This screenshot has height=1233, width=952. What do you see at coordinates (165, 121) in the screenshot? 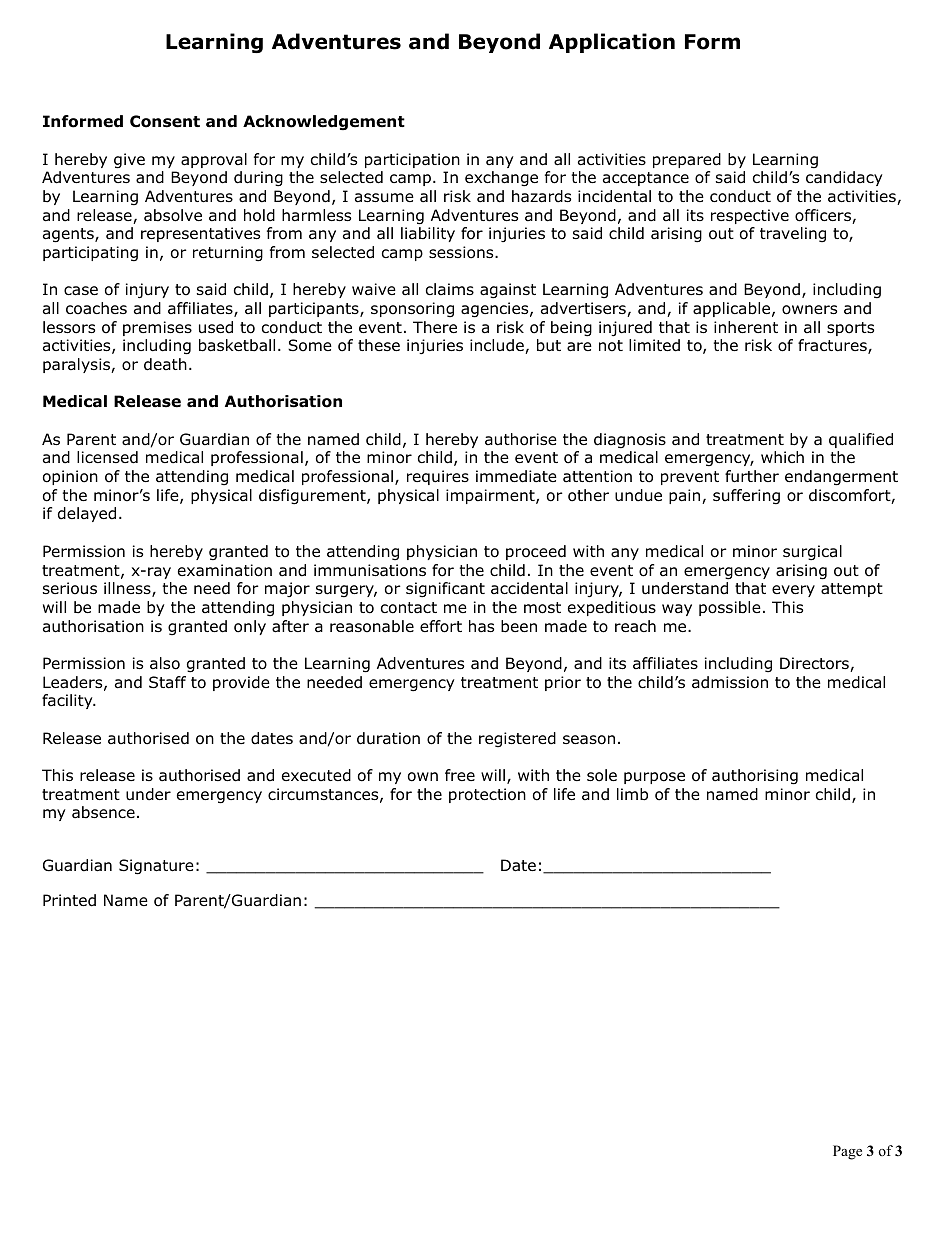
I see `Consent` at bounding box center [165, 121].
